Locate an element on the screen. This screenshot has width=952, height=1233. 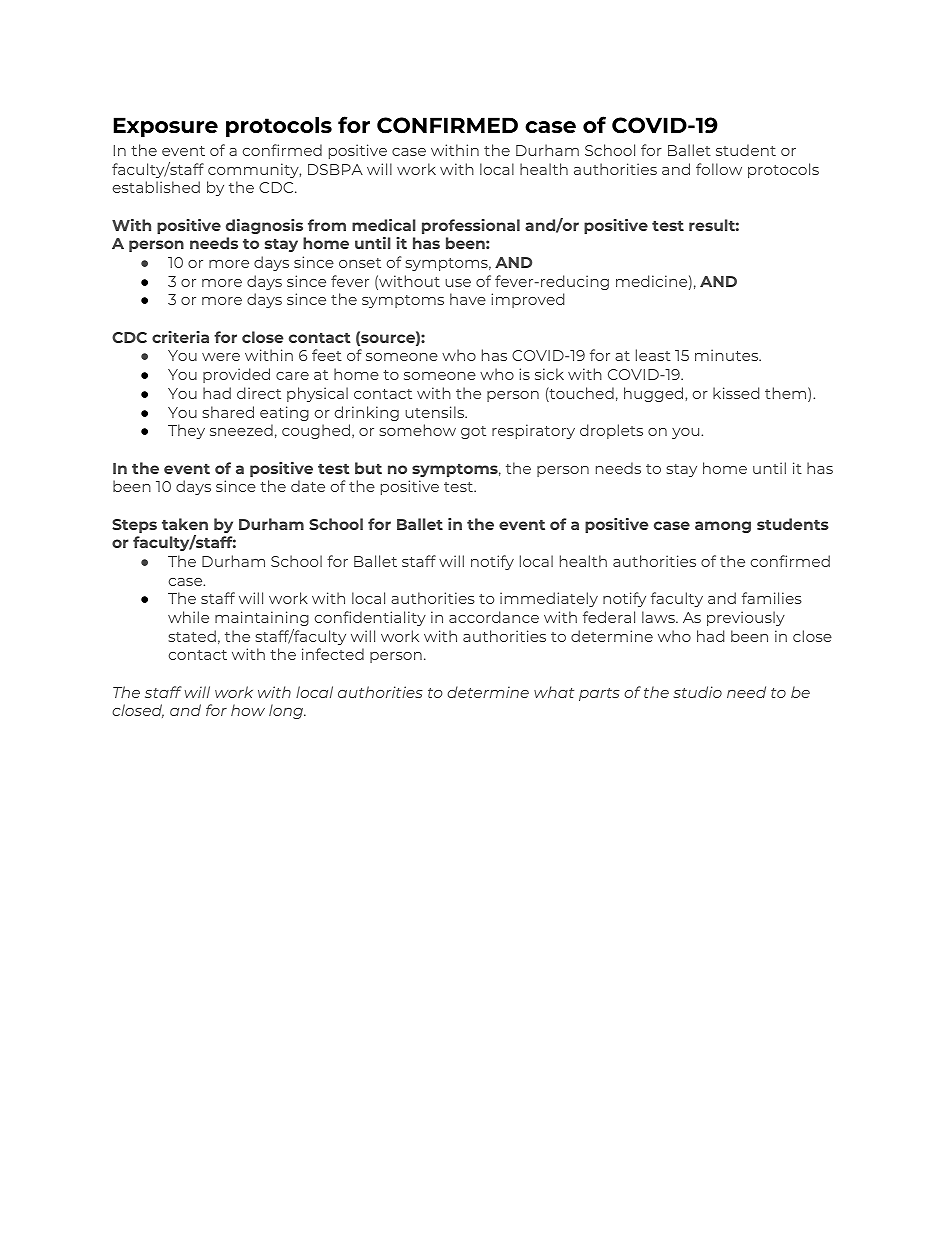
criteria is located at coordinates (180, 337).
